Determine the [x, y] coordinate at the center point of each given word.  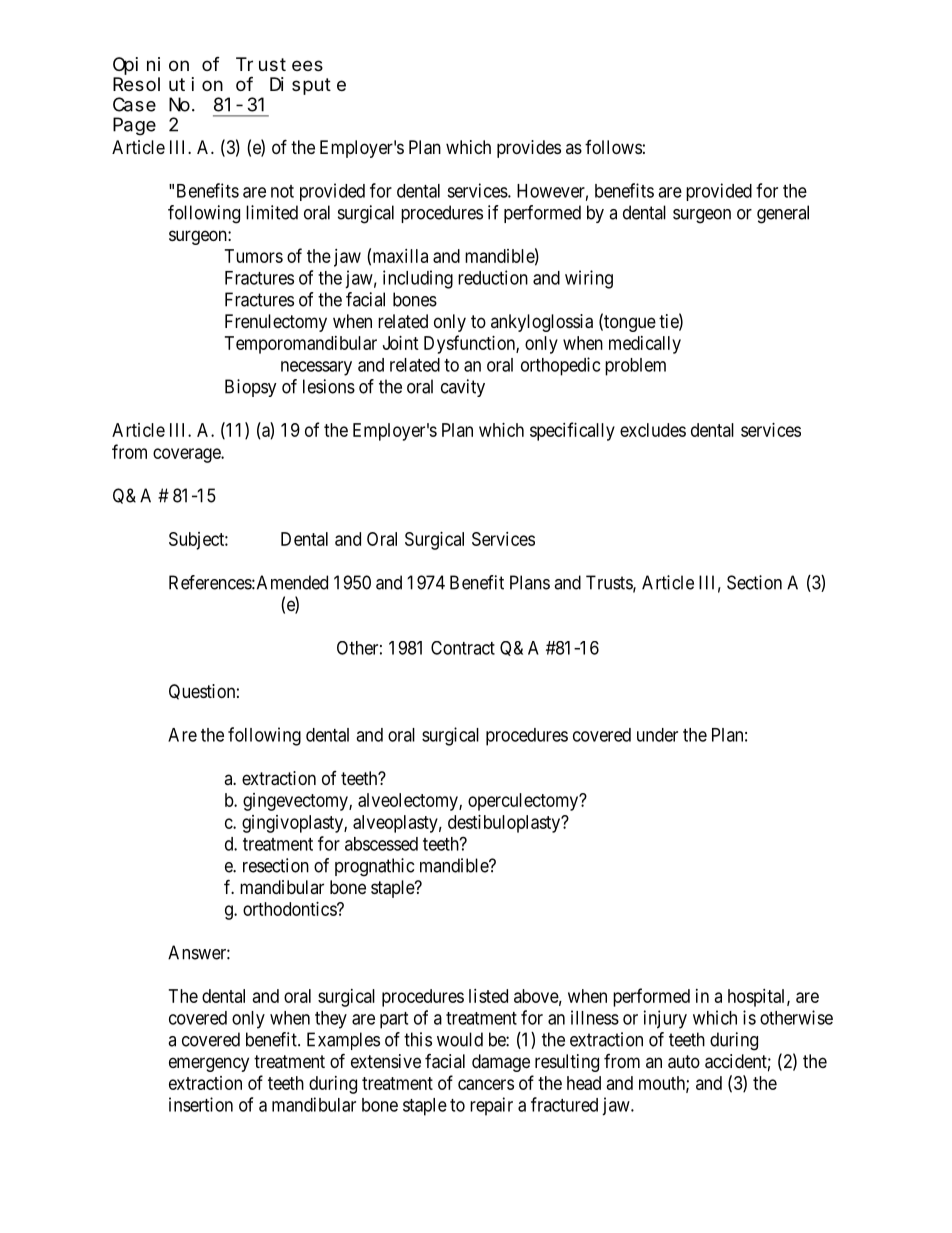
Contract [463, 648]
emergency [209, 1064]
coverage [187, 455]
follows [613, 147]
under [657, 735]
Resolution [168, 84]
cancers [486, 1084]
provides [529, 149]
